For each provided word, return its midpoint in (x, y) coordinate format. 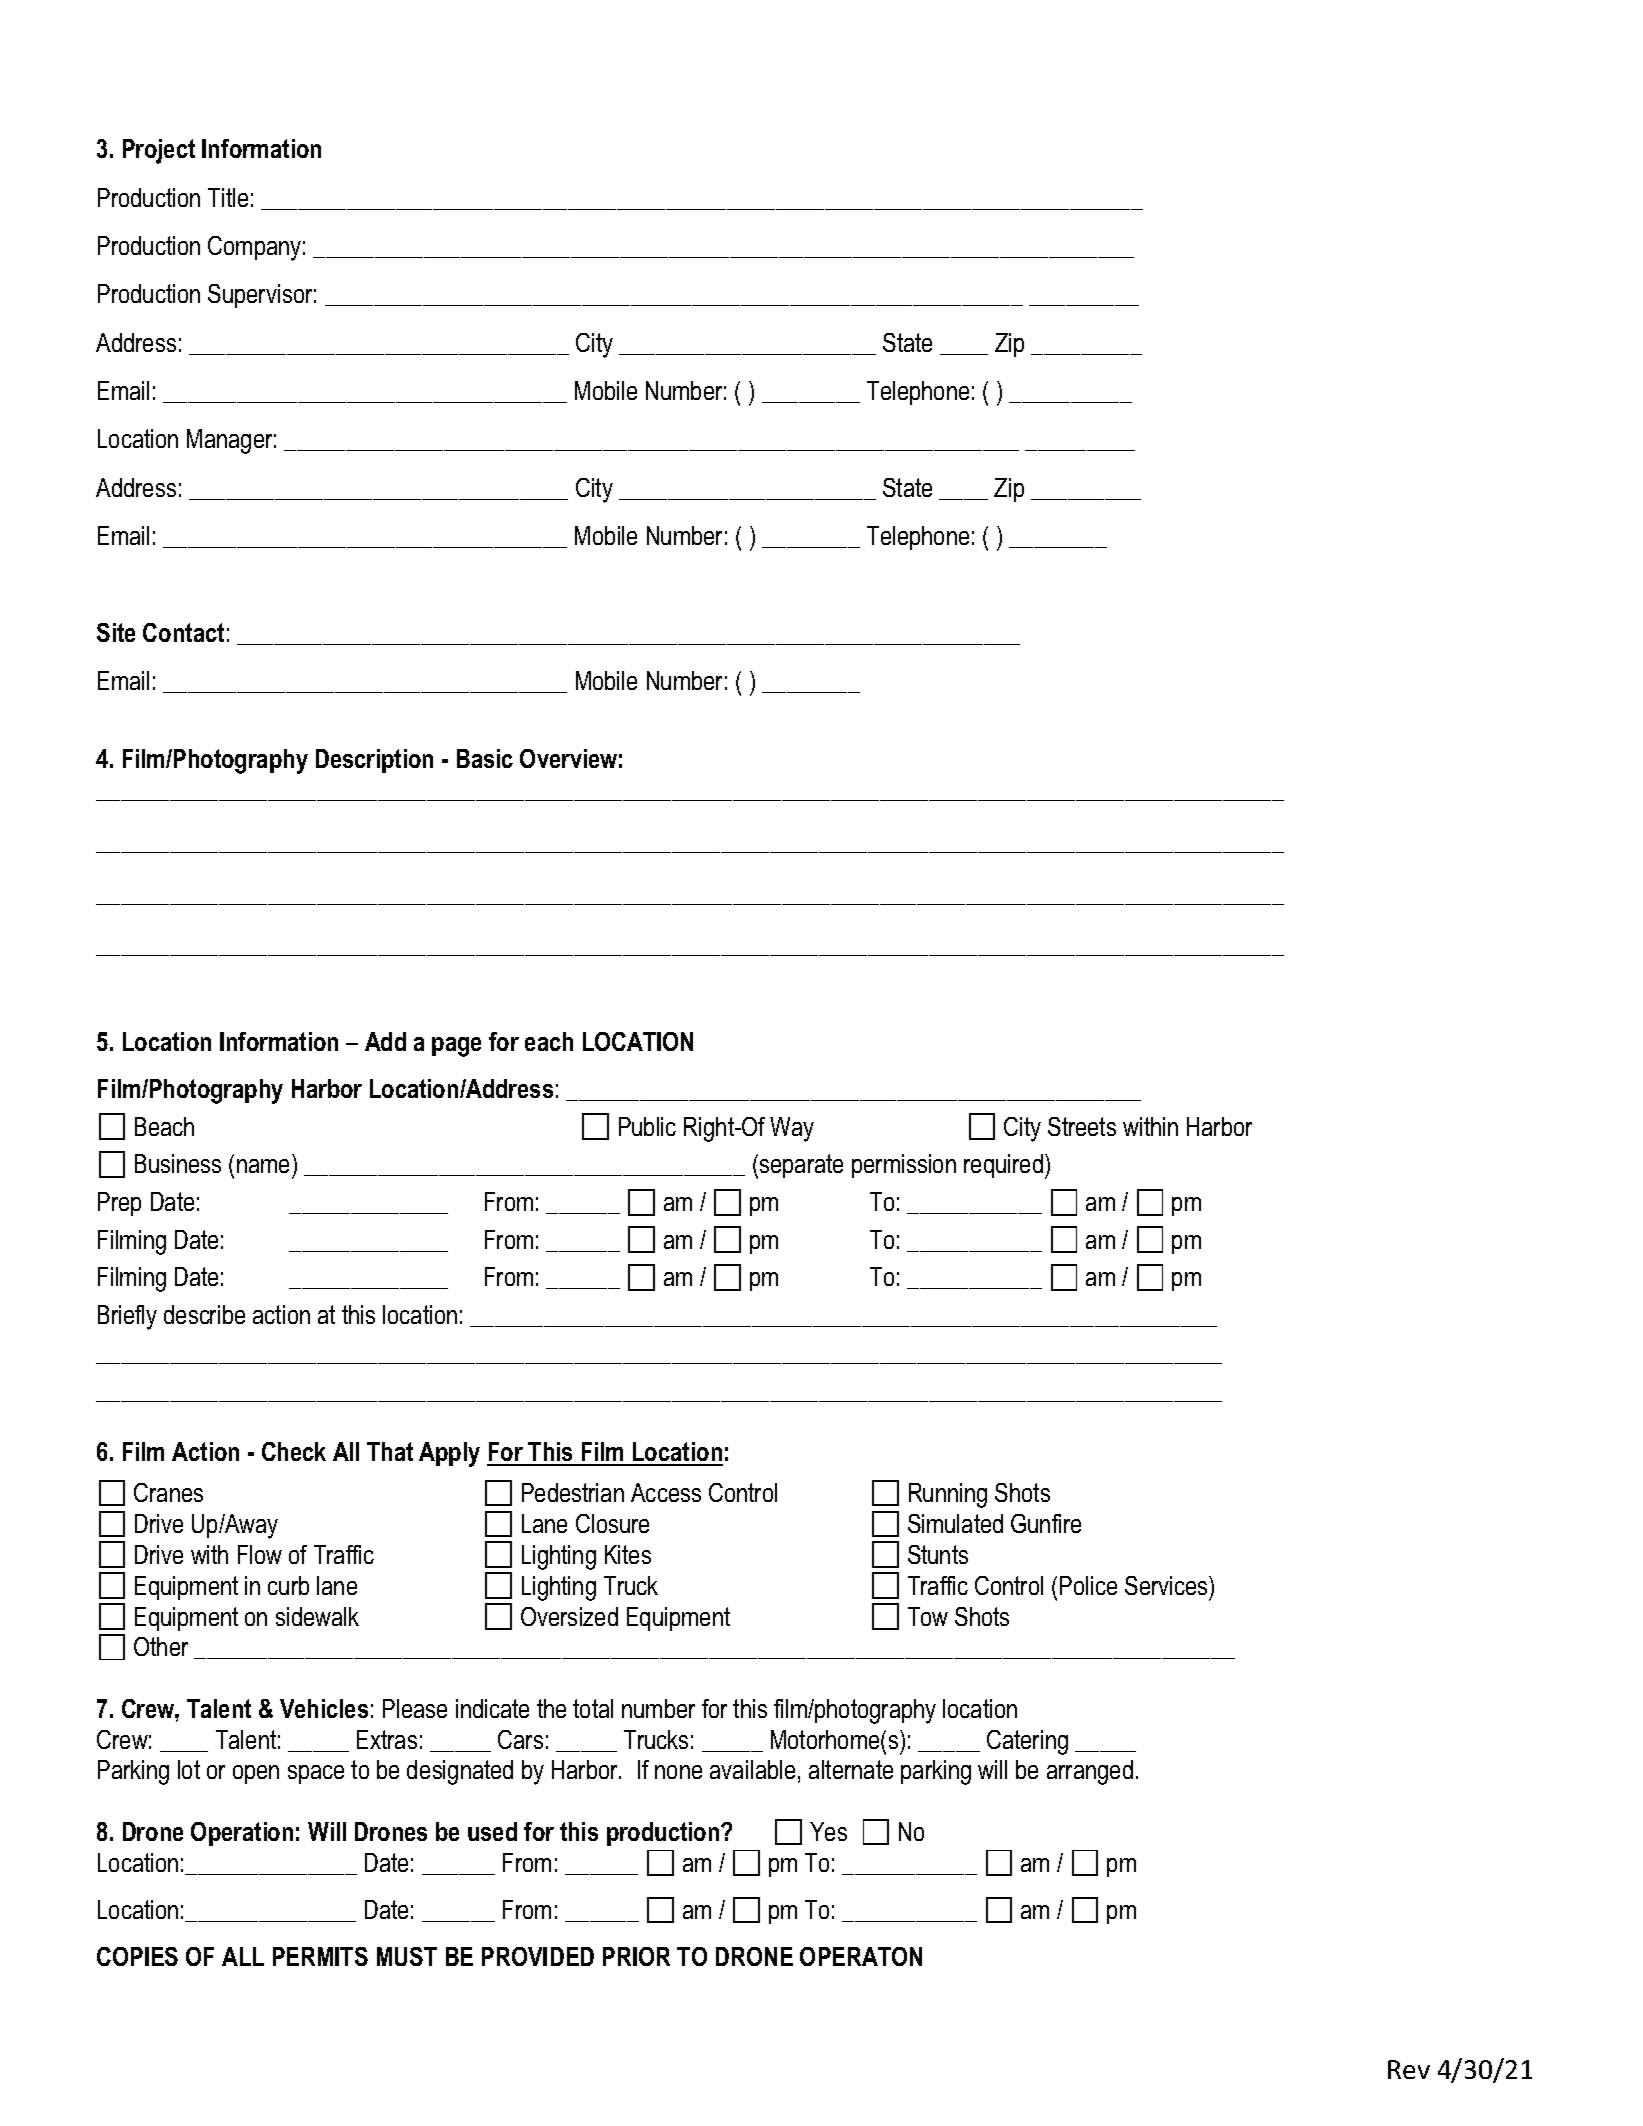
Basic (485, 758)
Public (647, 1126)
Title (228, 197)
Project (159, 151)
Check (294, 1451)
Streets (1082, 1126)
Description (374, 761)
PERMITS (320, 1956)
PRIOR (636, 1956)
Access (666, 1492)
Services (1167, 1585)
